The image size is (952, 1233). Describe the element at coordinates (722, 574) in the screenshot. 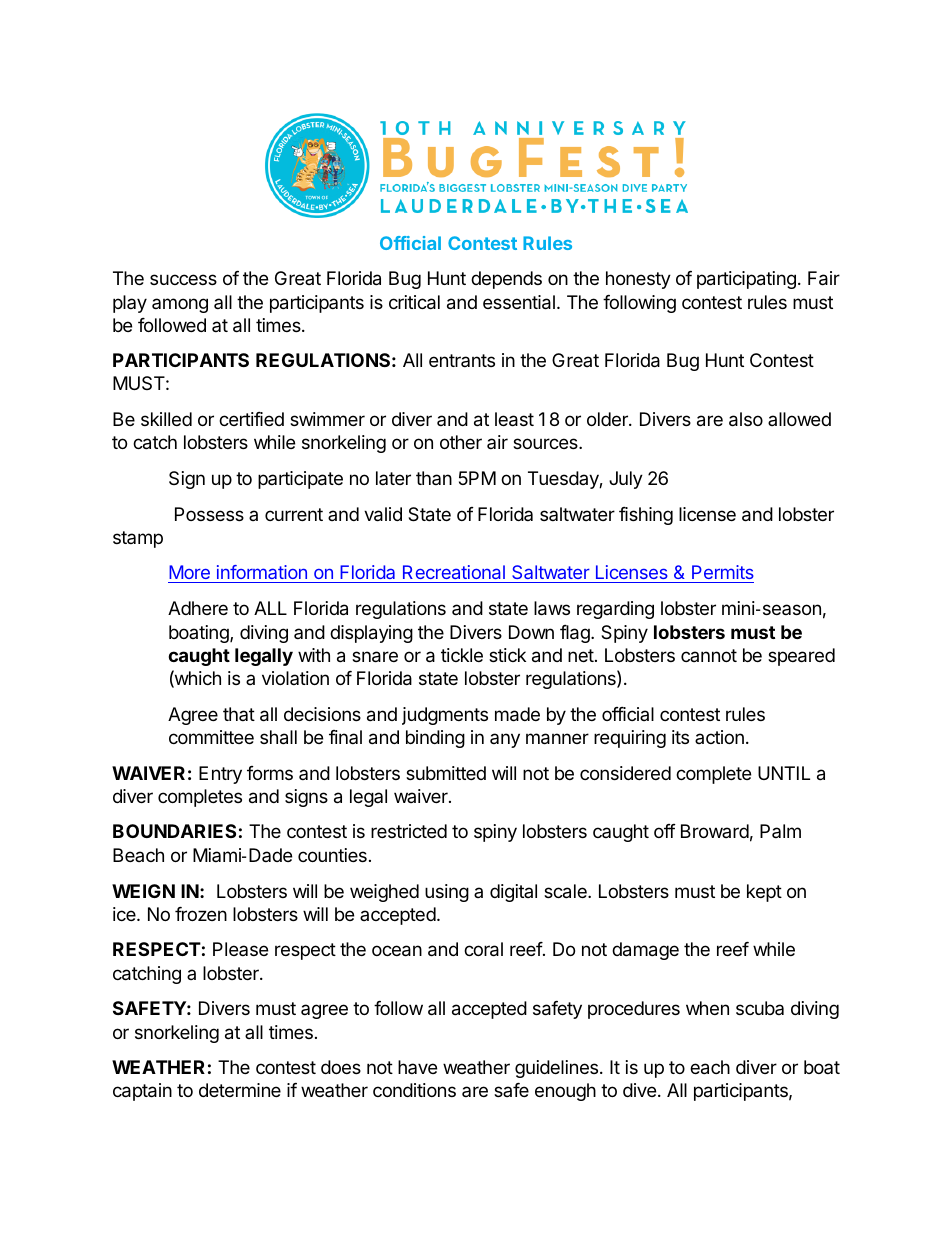

I see `Permits` at that location.
